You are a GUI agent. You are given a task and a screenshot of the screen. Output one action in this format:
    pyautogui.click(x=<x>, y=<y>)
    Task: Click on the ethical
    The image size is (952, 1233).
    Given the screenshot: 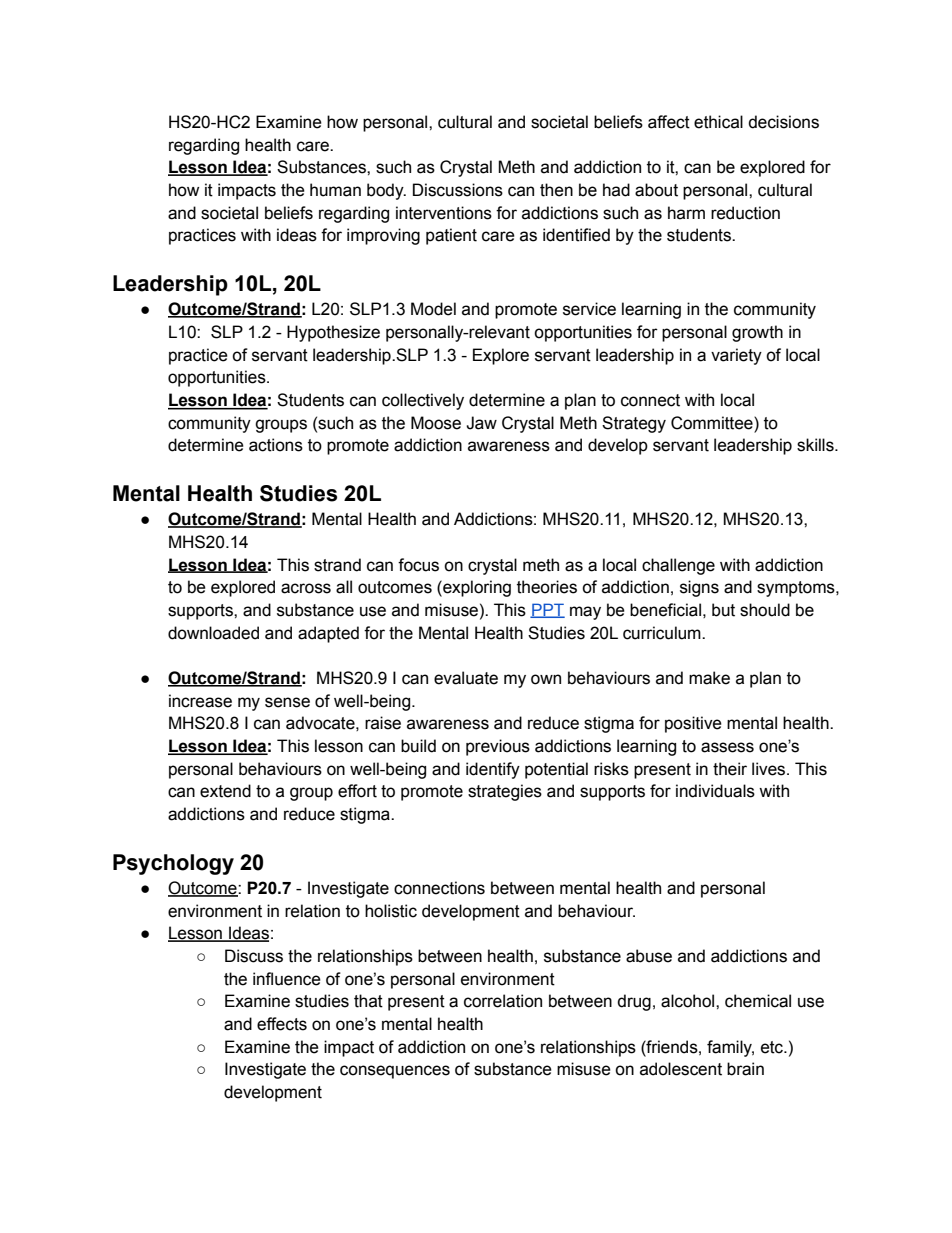 What is the action you would take?
    pyautogui.click(x=718, y=122)
